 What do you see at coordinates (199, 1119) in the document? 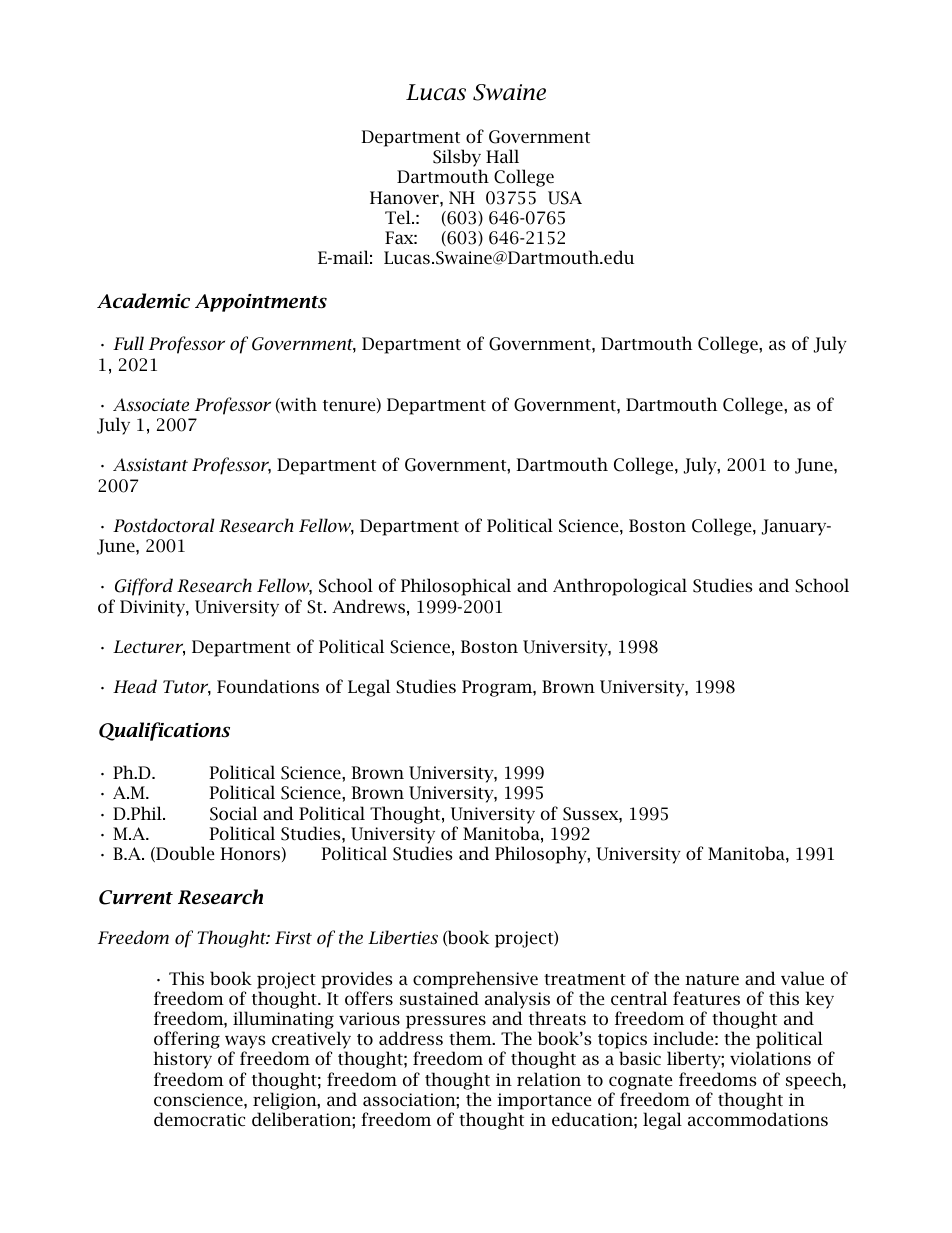
I see `democratic` at bounding box center [199, 1119].
